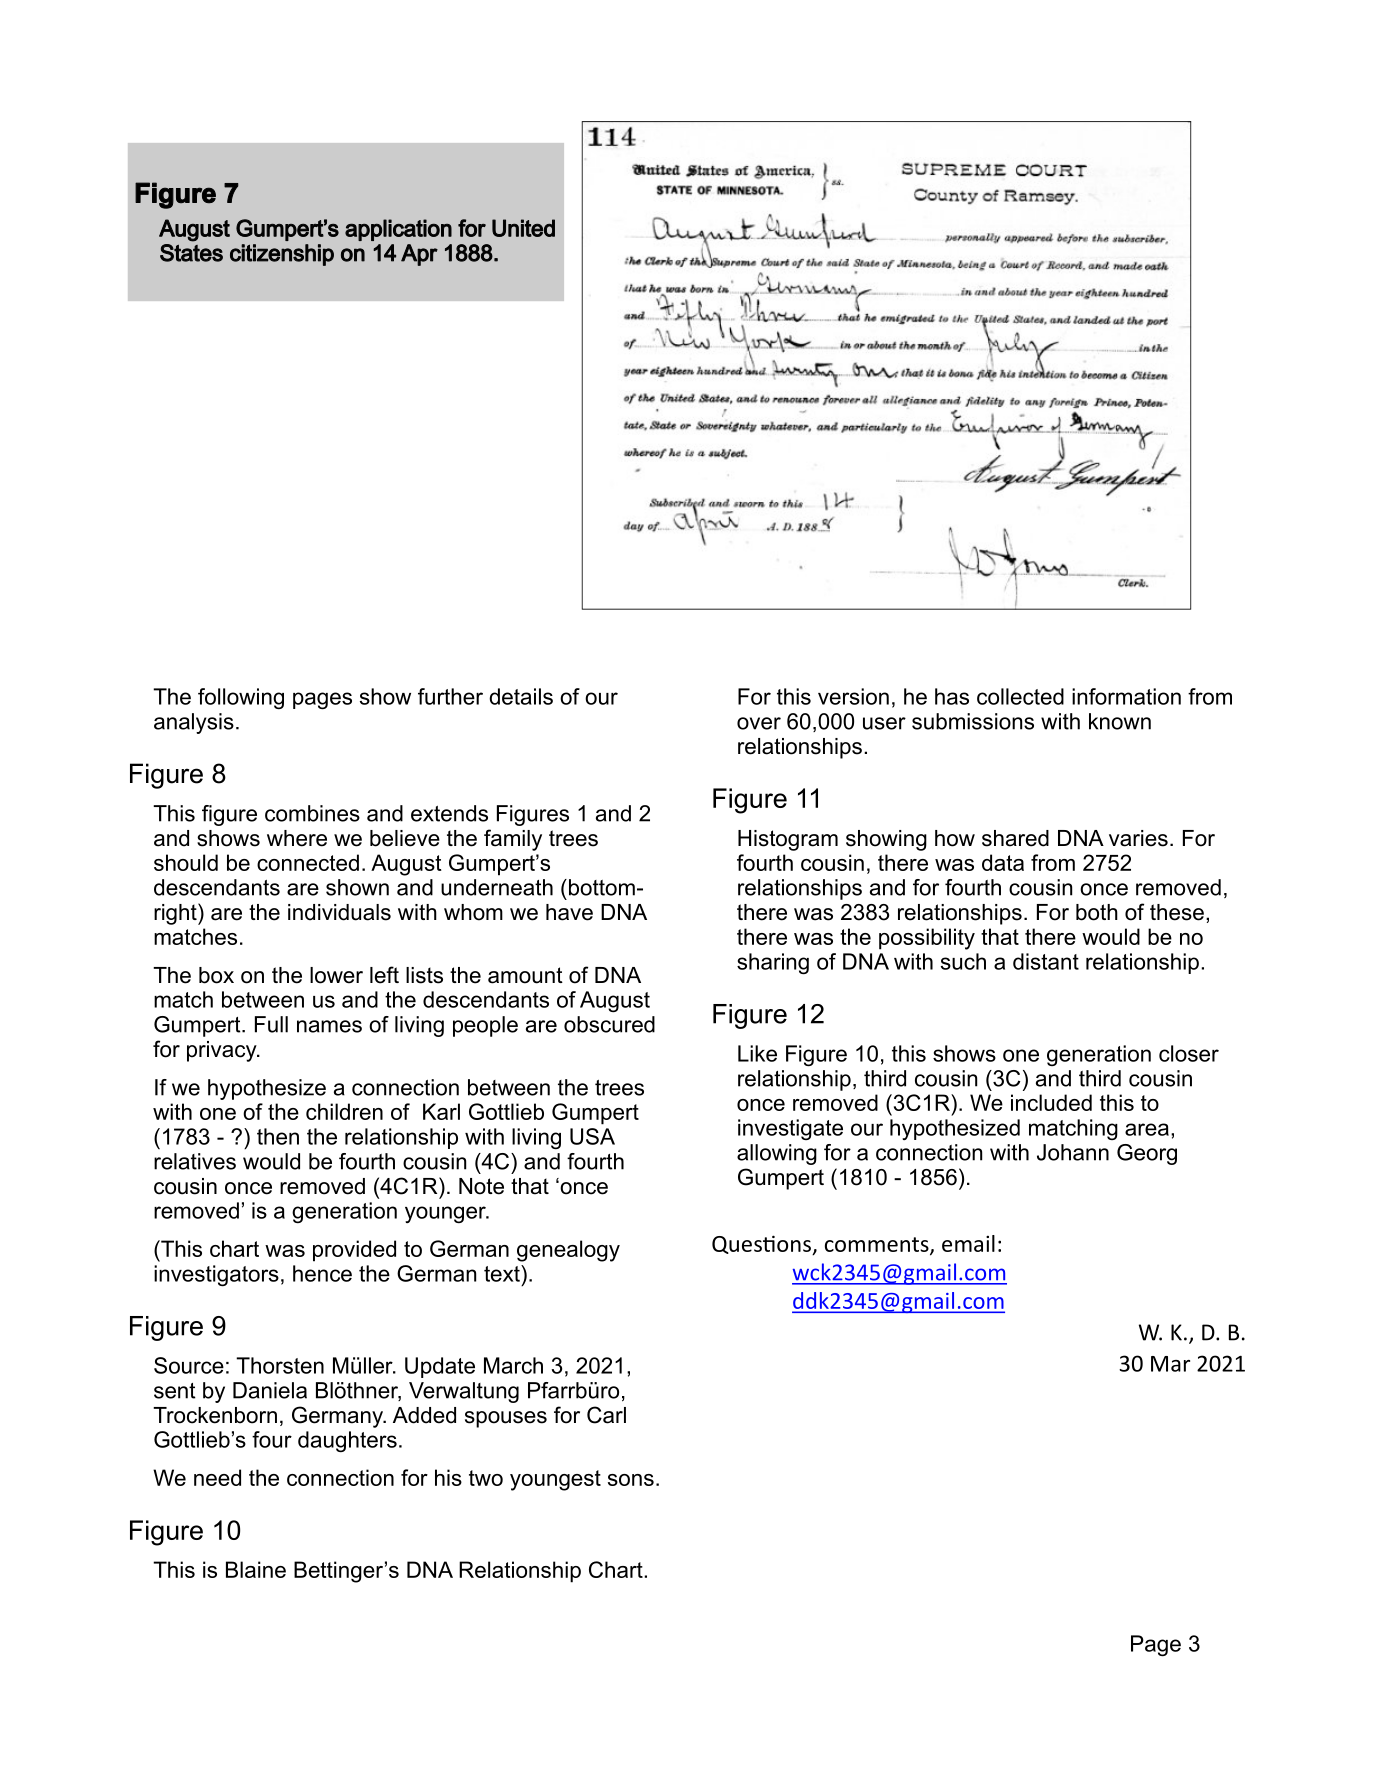  Describe the element at coordinates (256, 1569) in the page. I see `Blaine` at that location.
